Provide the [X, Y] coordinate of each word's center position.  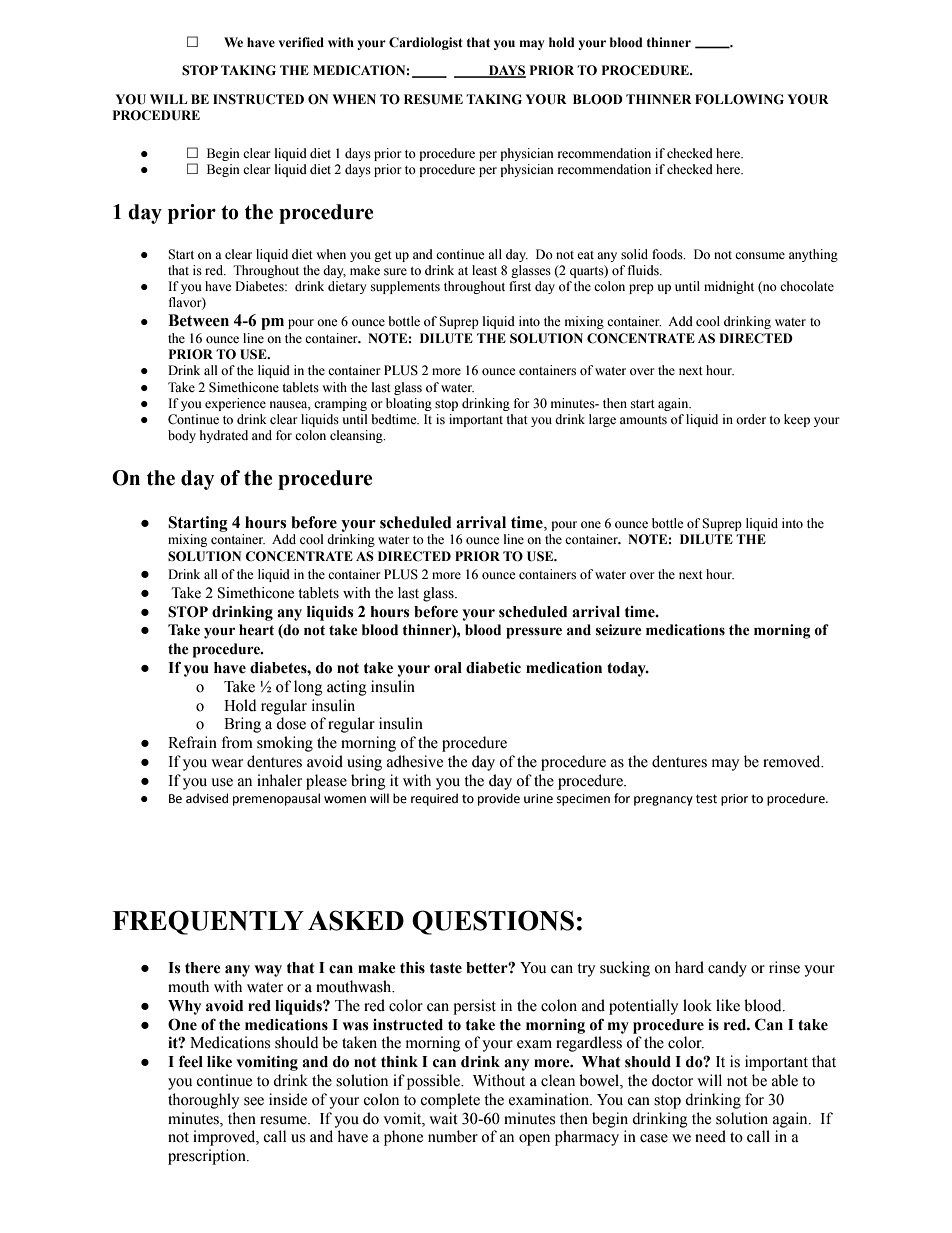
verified [301, 42]
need [710, 1136]
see [254, 1101]
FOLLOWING [739, 99]
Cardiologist [426, 43]
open [534, 1140]
